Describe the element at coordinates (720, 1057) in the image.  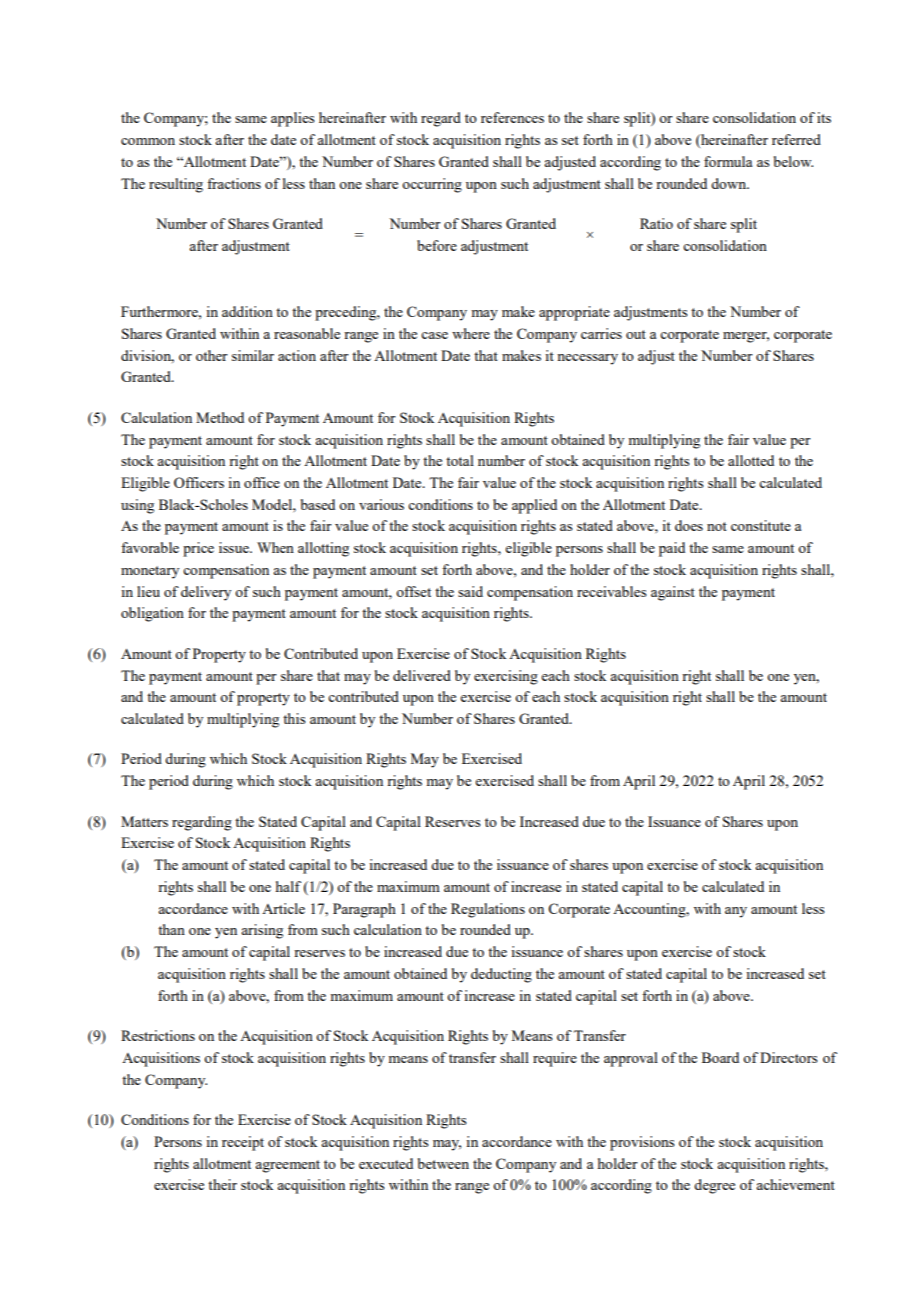
I see `Board` at that location.
